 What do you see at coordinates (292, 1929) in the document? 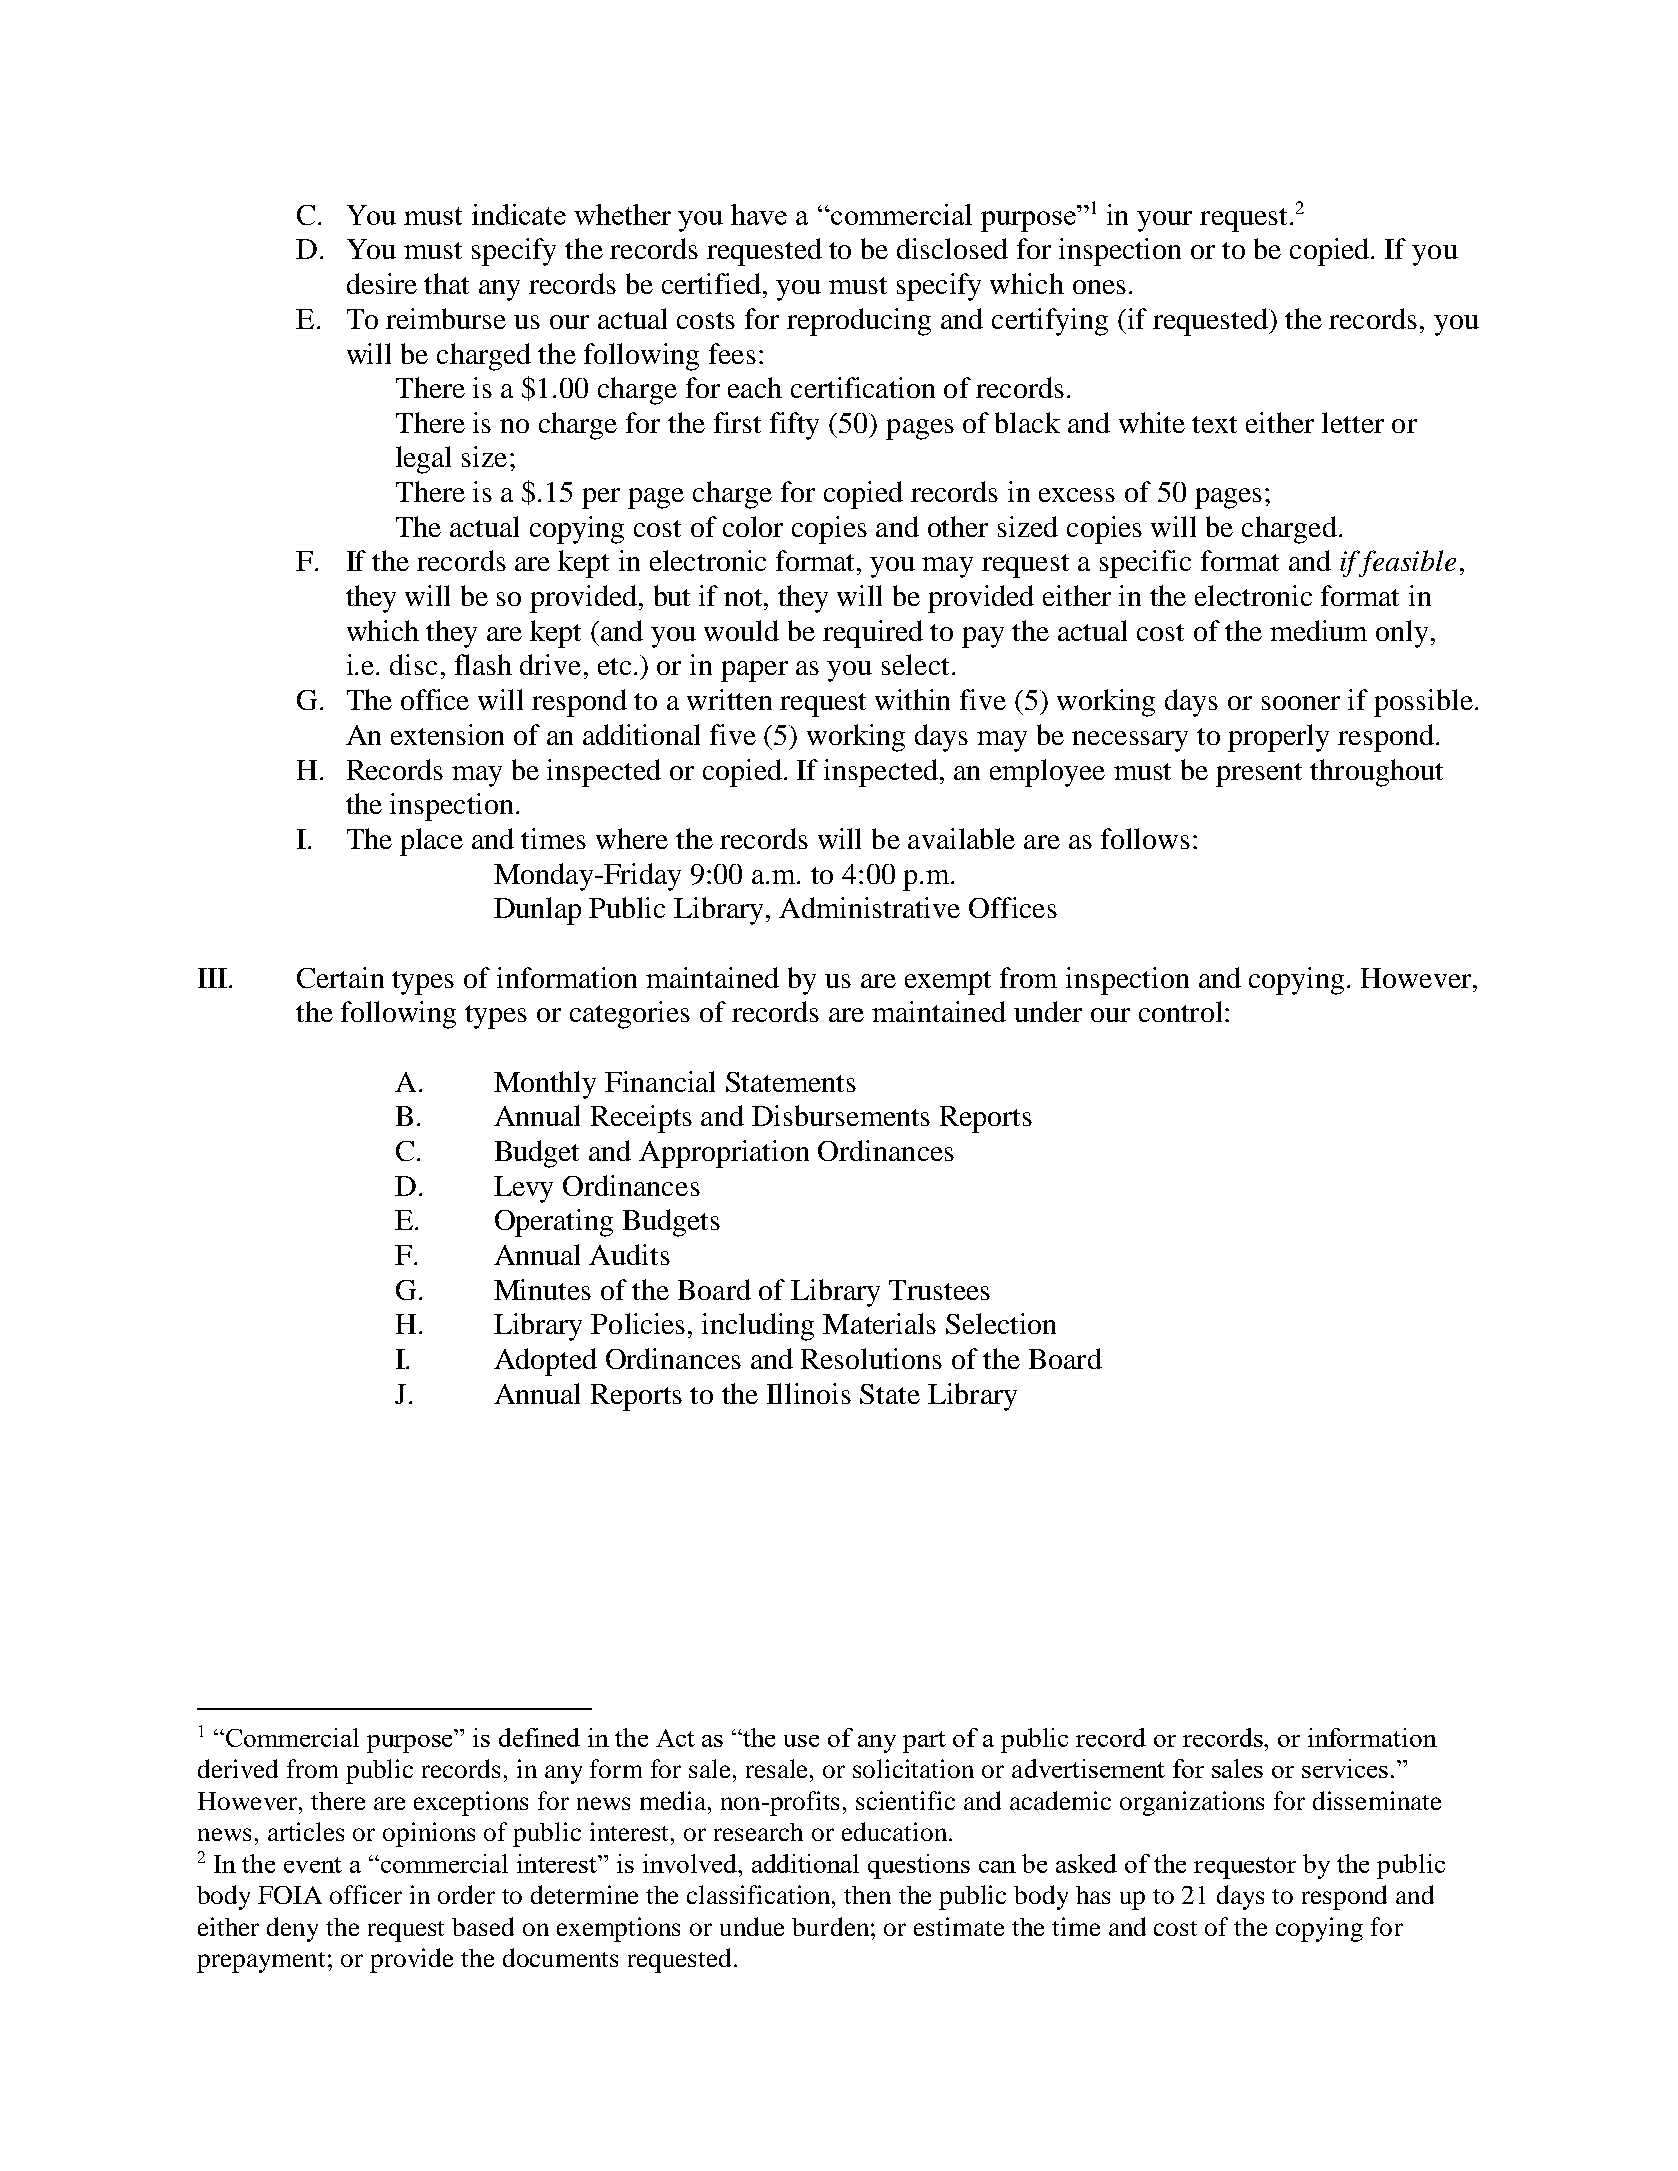
I see `deny` at bounding box center [292, 1929].
